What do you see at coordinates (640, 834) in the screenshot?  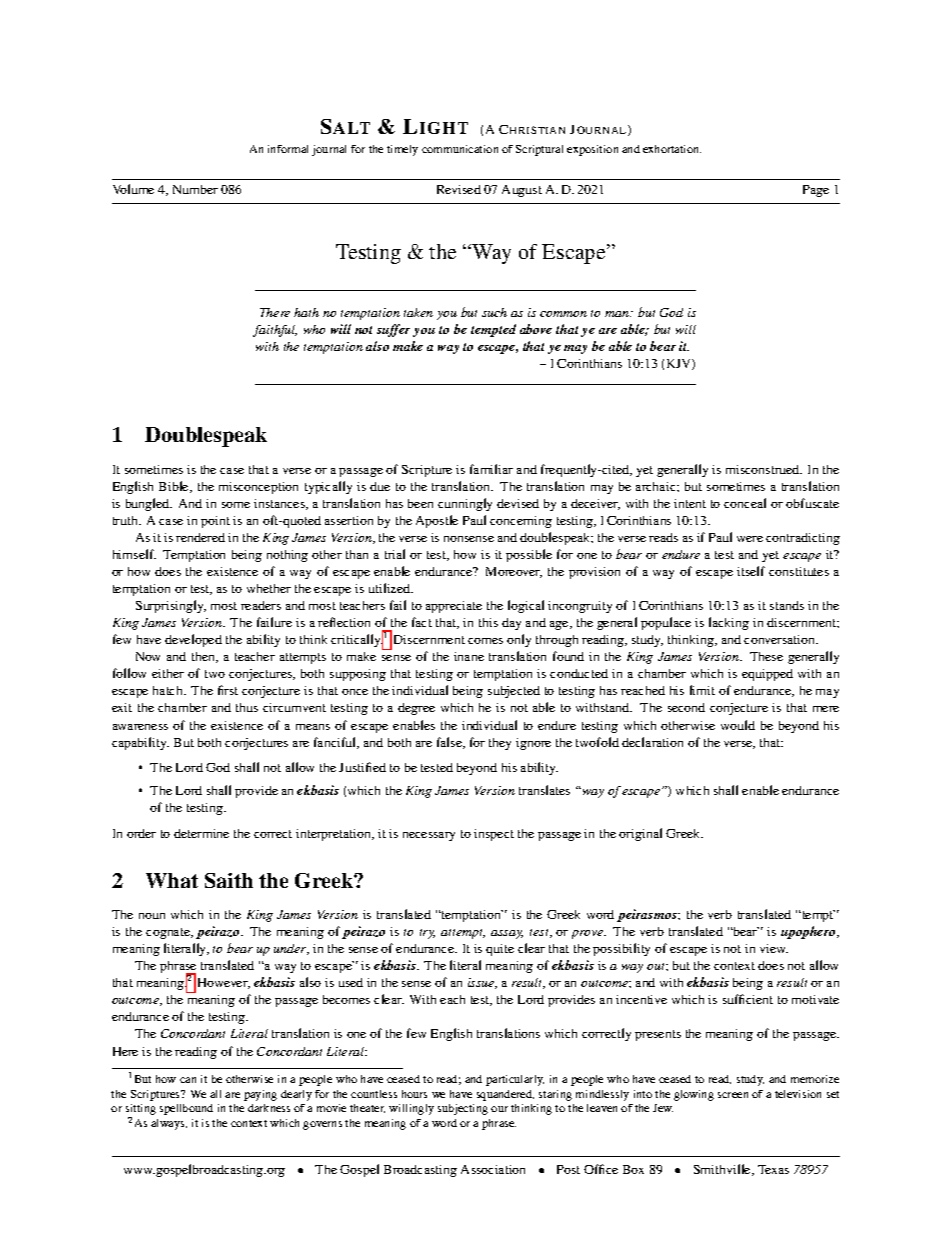 I see `original` at bounding box center [640, 834].
